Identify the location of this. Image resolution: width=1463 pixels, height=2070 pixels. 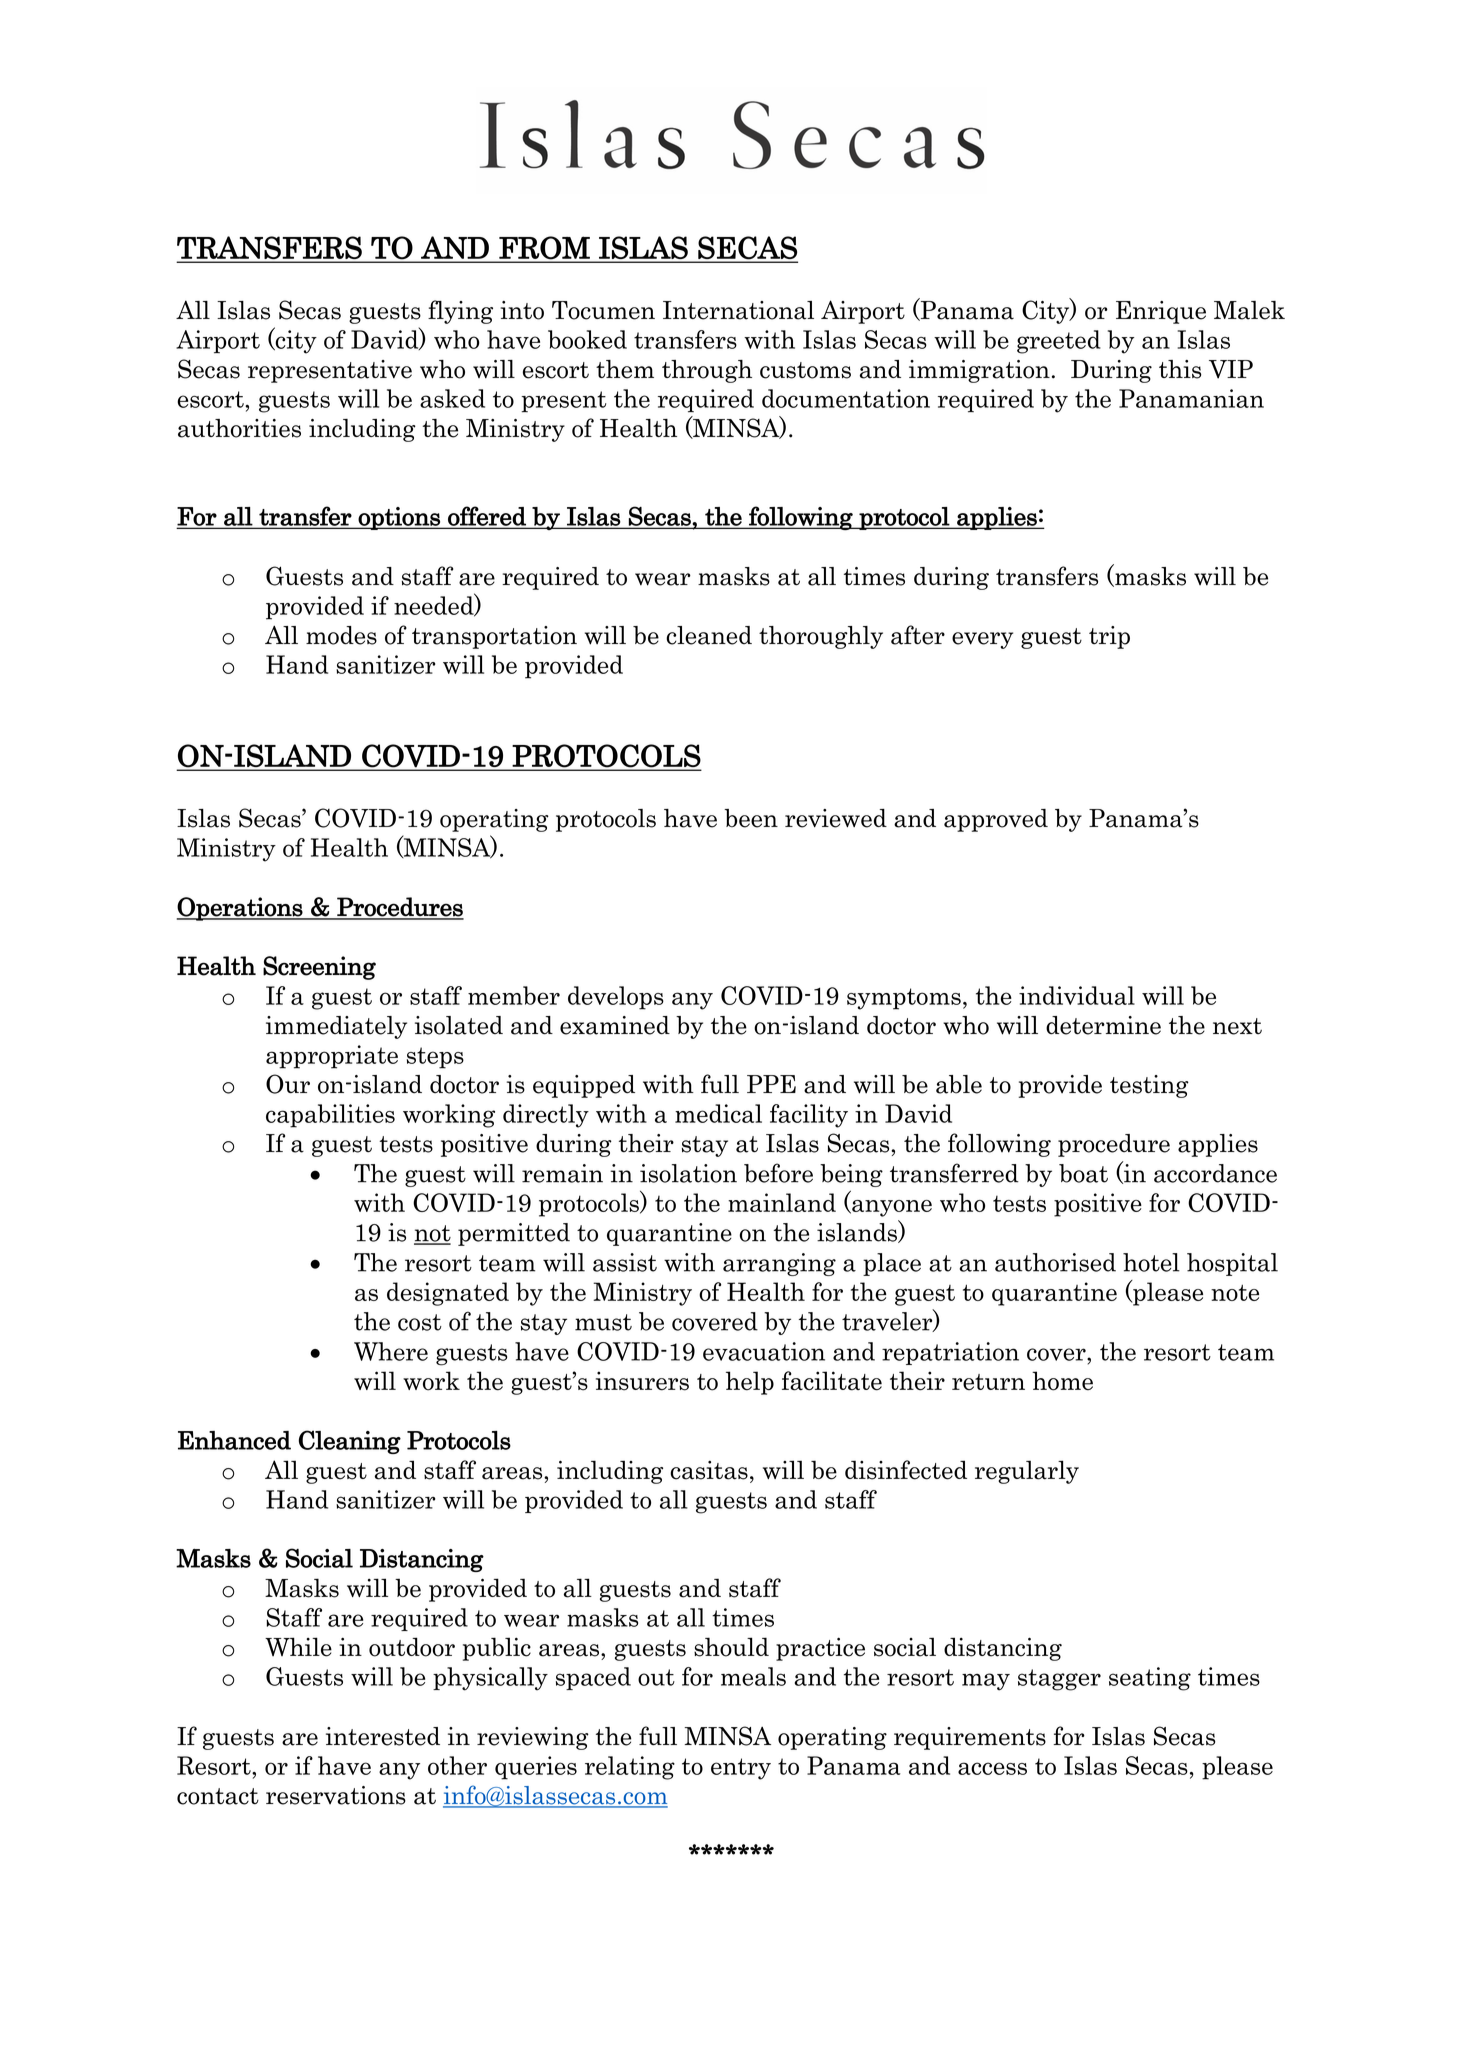
(1180, 369).
